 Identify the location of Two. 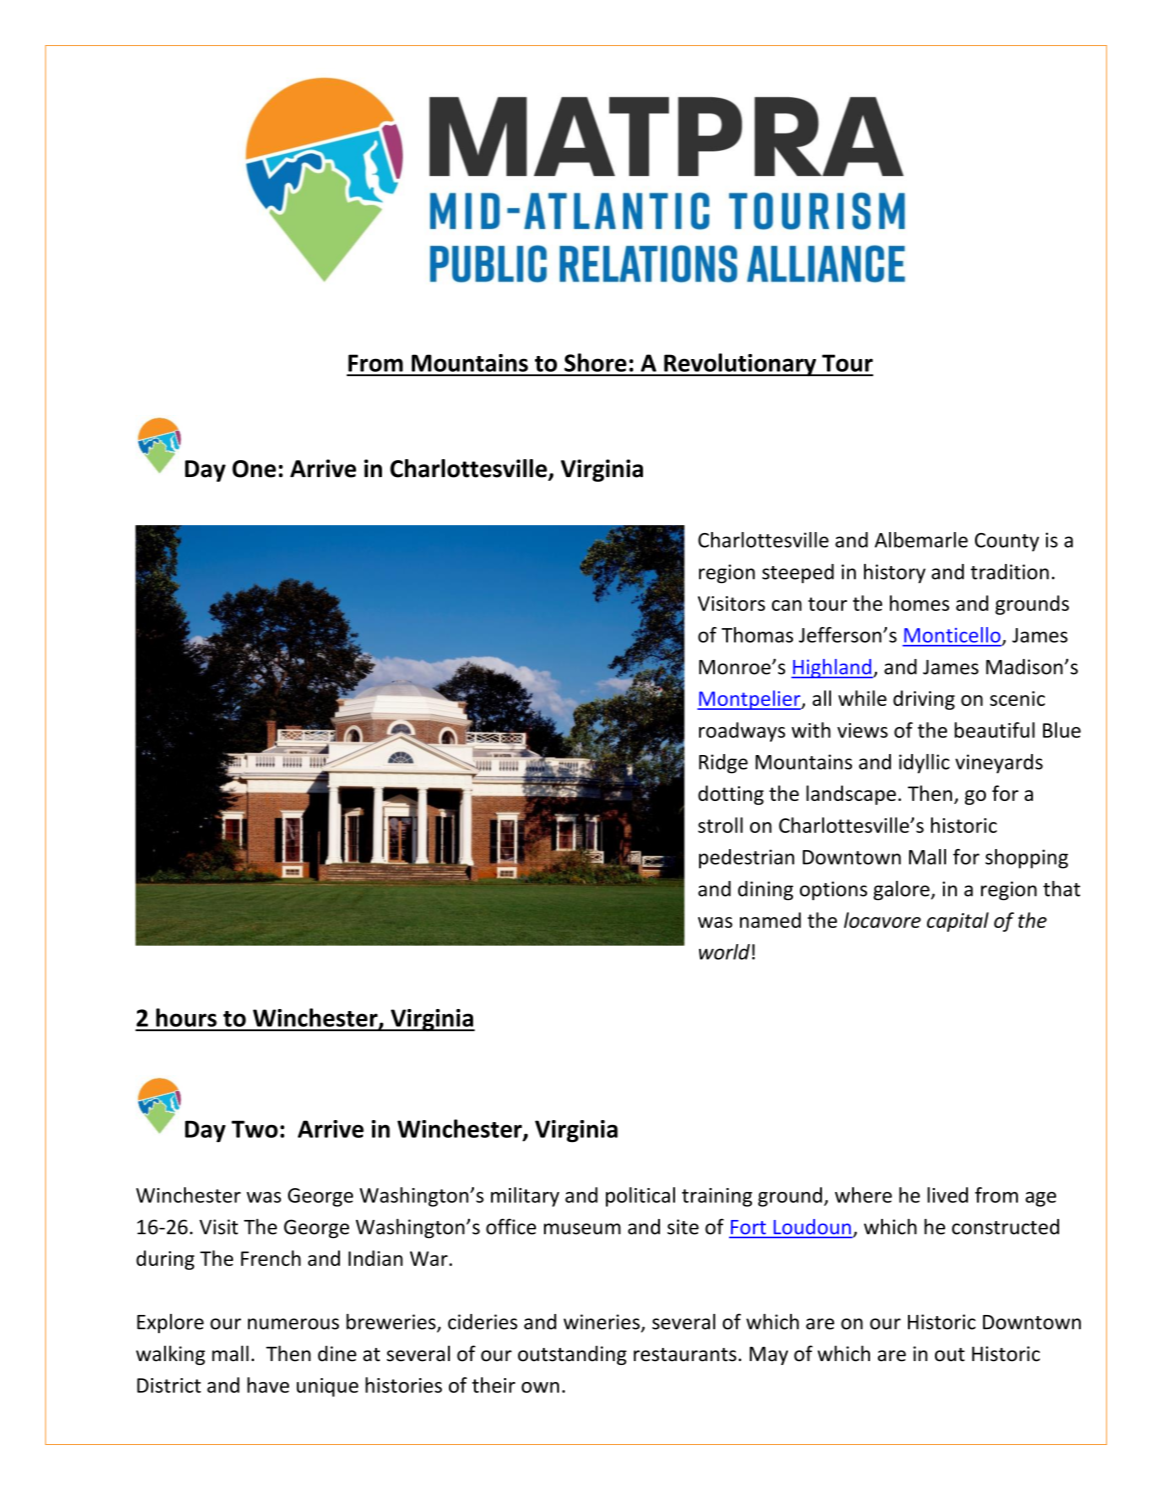
(254, 1129).
